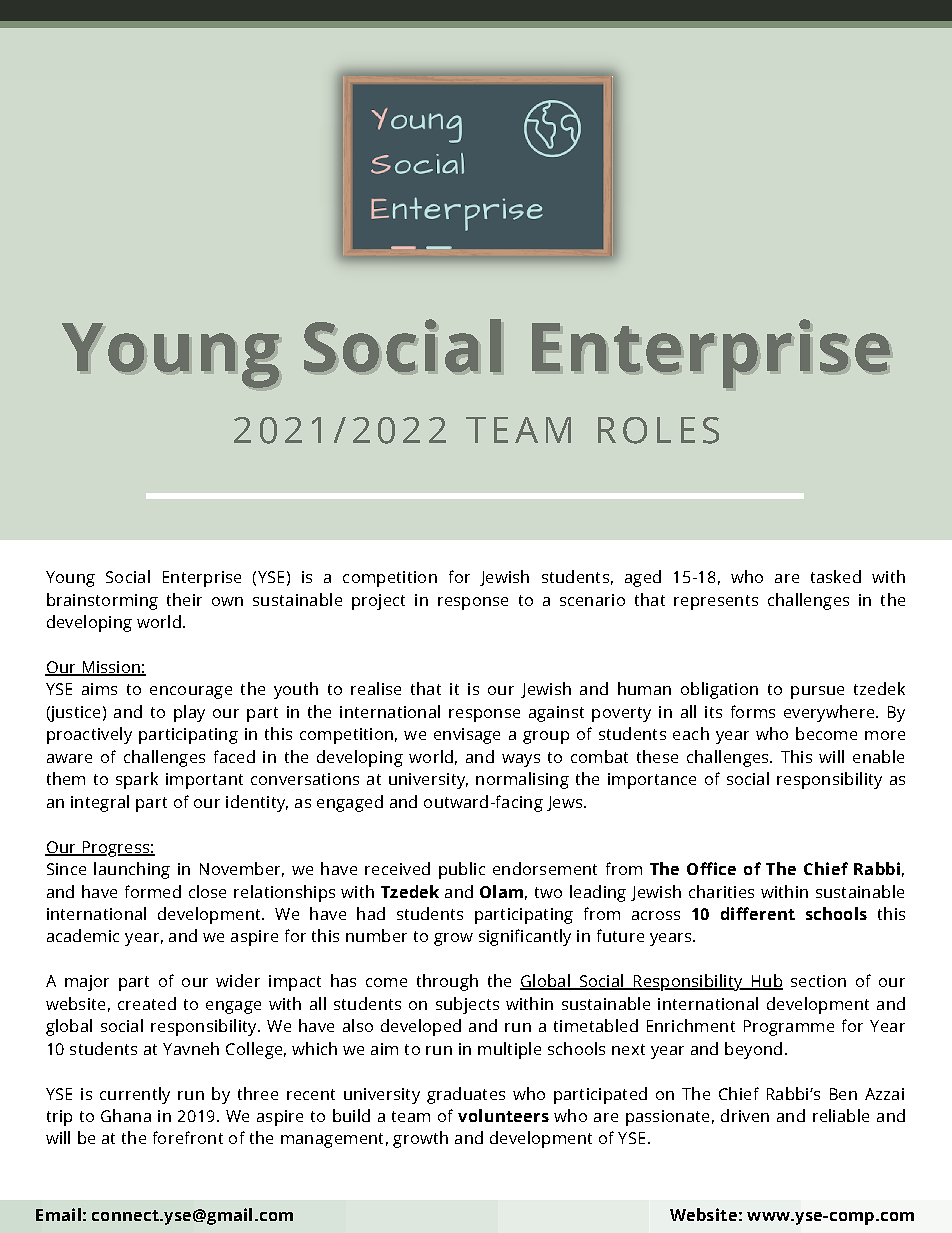  What do you see at coordinates (716, 602) in the image?
I see `represents` at bounding box center [716, 602].
